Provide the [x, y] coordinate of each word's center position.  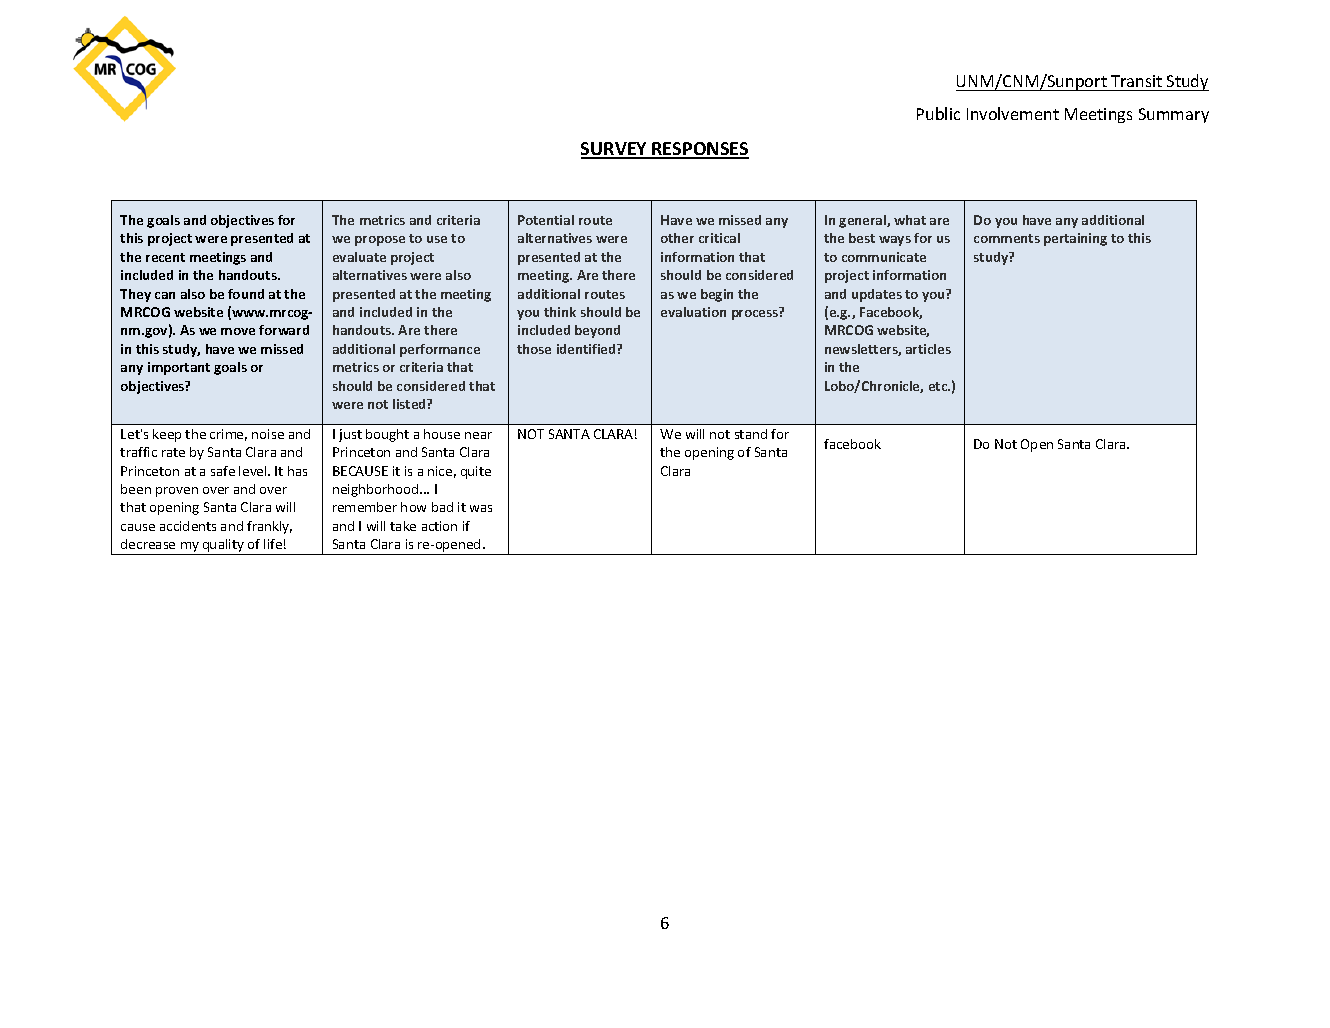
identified [587, 349]
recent [165, 257]
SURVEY [615, 150]
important [179, 368]
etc [939, 386]
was [481, 508]
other [677, 238]
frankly [269, 527]
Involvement [1013, 113]
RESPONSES [700, 150]
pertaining [1075, 239]
